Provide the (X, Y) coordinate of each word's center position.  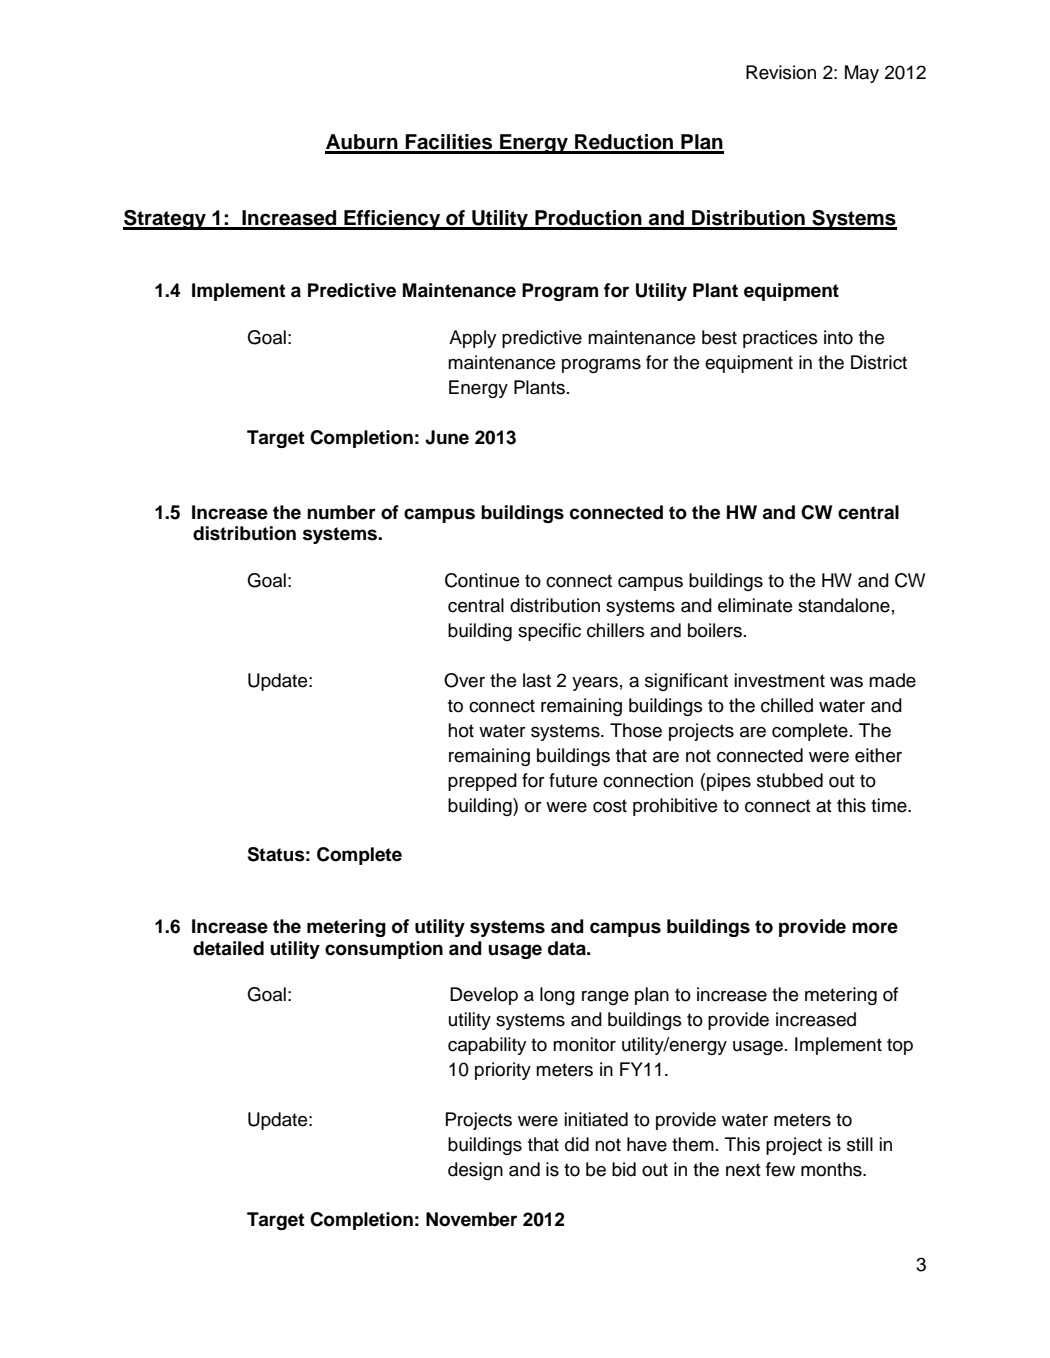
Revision (781, 72)
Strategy (165, 220)
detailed (228, 948)
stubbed (790, 780)
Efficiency (392, 220)
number (341, 512)
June (447, 437)
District (879, 362)
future (573, 780)
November (471, 1219)
